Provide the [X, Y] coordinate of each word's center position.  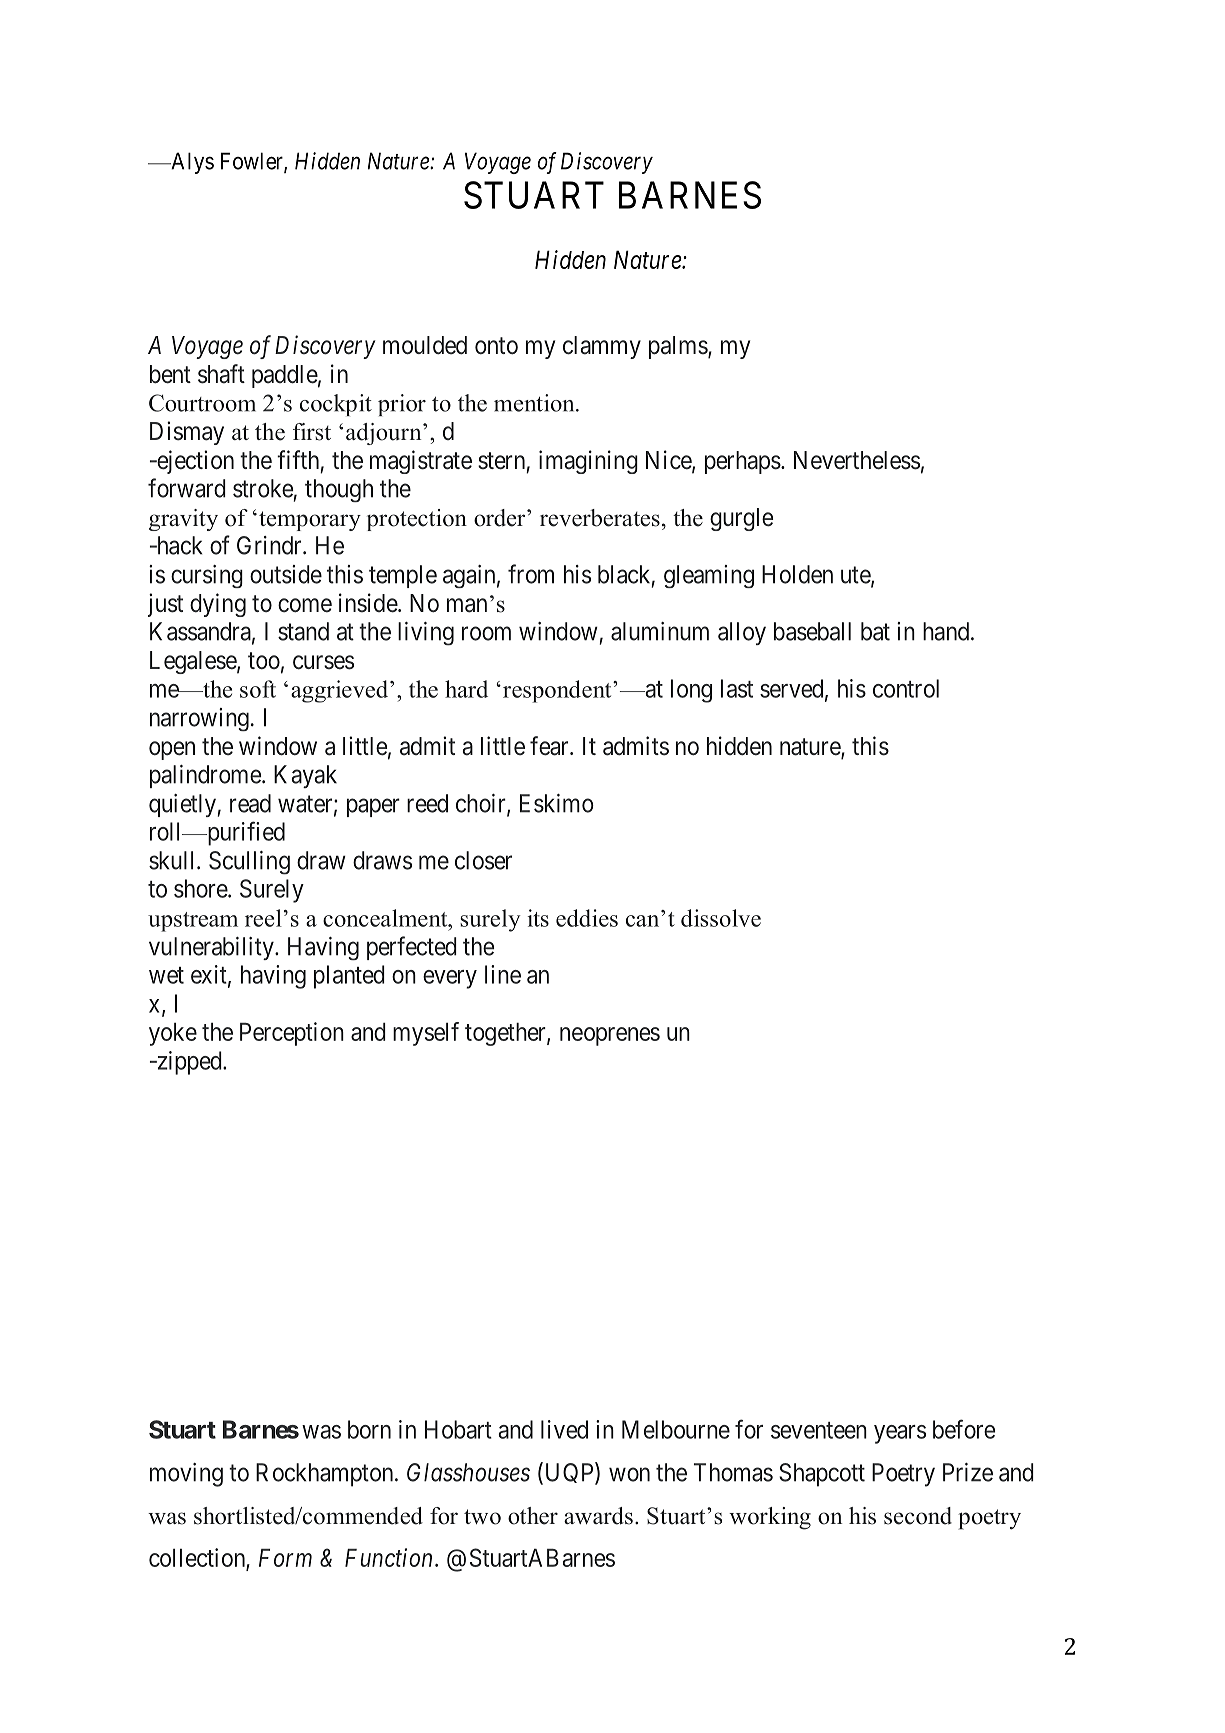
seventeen [819, 1430]
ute [856, 576]
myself [426, 1034]
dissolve [721, 918]
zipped [189, 1063]
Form [285, 1558]
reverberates [600, 518]
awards [598, 1516]
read [250, 803]
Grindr [270, 545]
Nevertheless [857, 460]
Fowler [253, 162]
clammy [602, 347]
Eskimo [557, 803]
